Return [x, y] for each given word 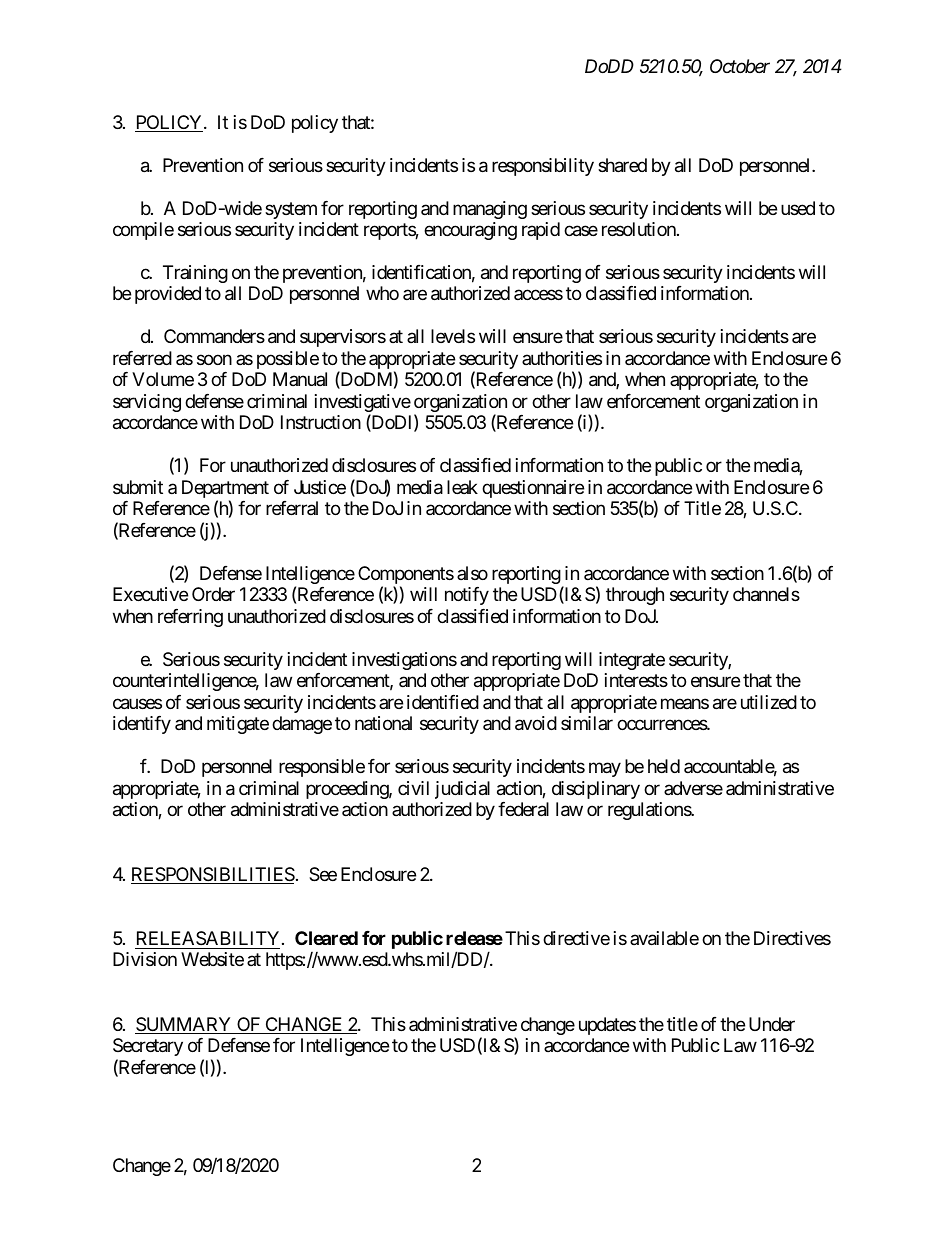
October [740, 66]
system [291, 210]
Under [772, 1024]
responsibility [543, 167]
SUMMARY [184, 1025]
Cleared [326, 938]
